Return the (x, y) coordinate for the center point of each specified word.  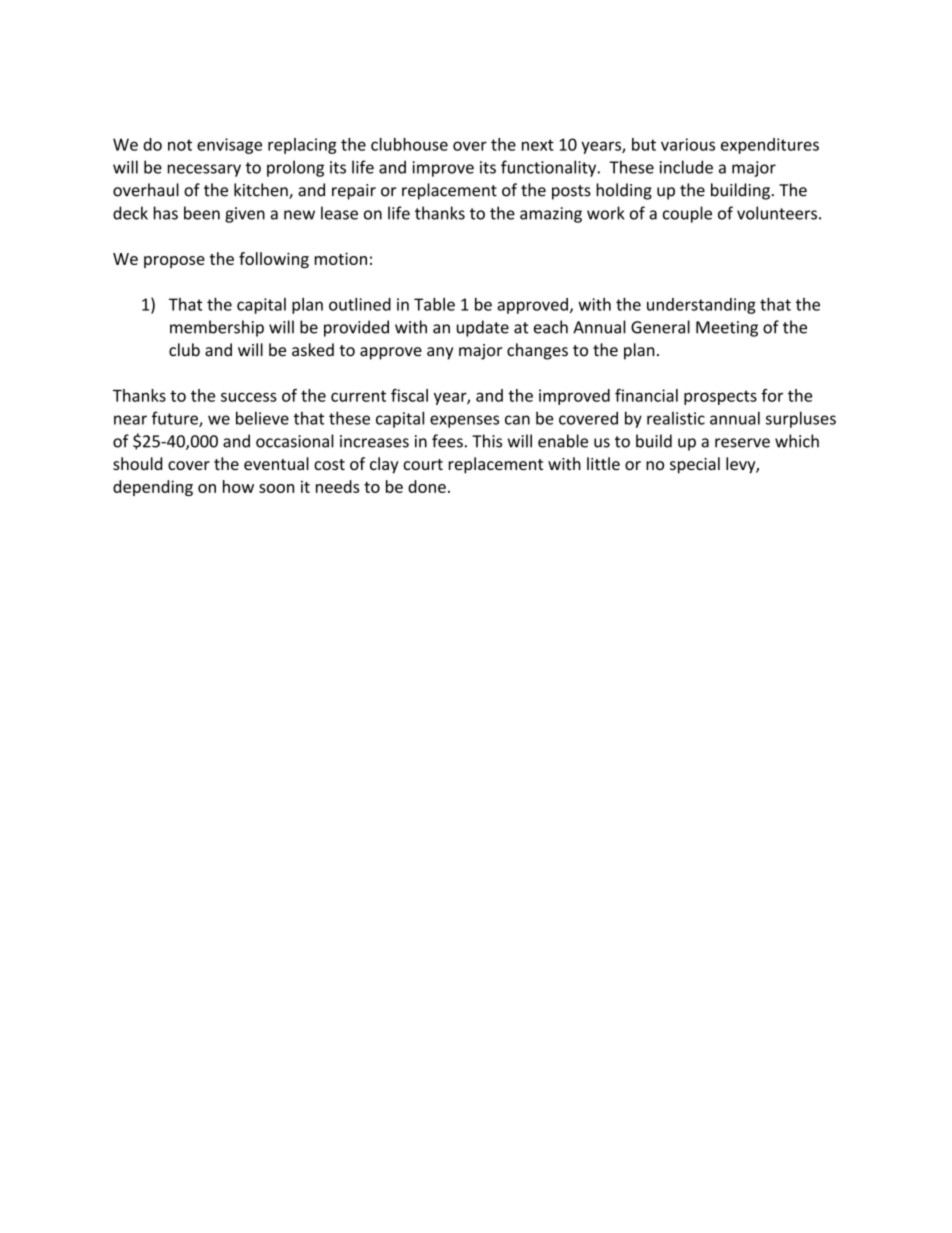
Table (434, 304)
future (176, 419)
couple (687, 214)
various (688, 144)
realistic (676, 418)
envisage (229, 146)
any (440, 353)
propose (174, 262)
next (538, 145)
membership (217, 328)
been (202, 213)
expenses (464, 421)
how (238, 486)
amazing (551, 215)
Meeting (727, 329)
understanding (701, 306)
